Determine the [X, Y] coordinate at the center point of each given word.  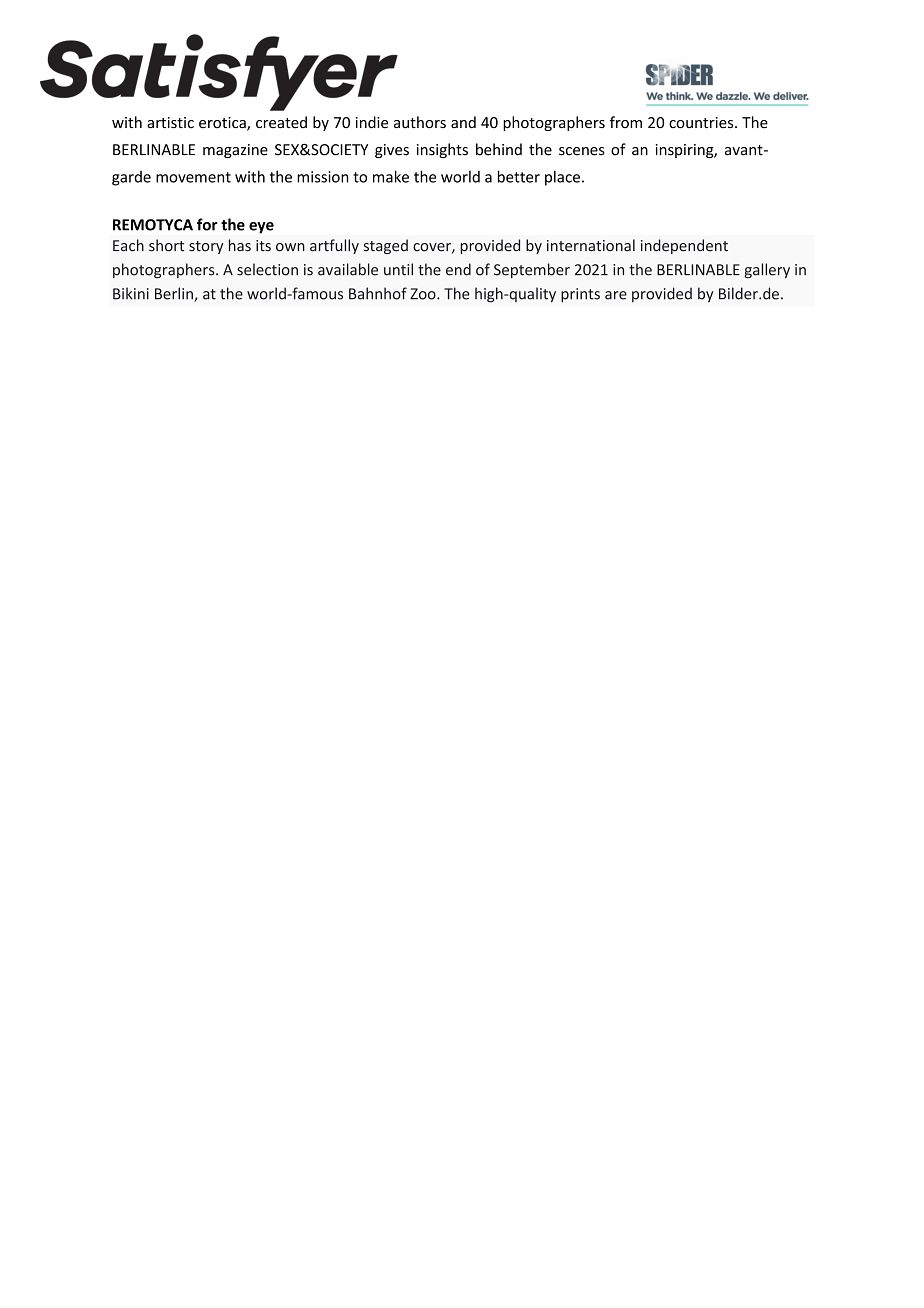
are [616, 295]
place [562, 178]
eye [261, 228]
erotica [223, 124]
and [463, 122]
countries [702, 123]
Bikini [131, 293]
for [207, 224]
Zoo [424, 294]
